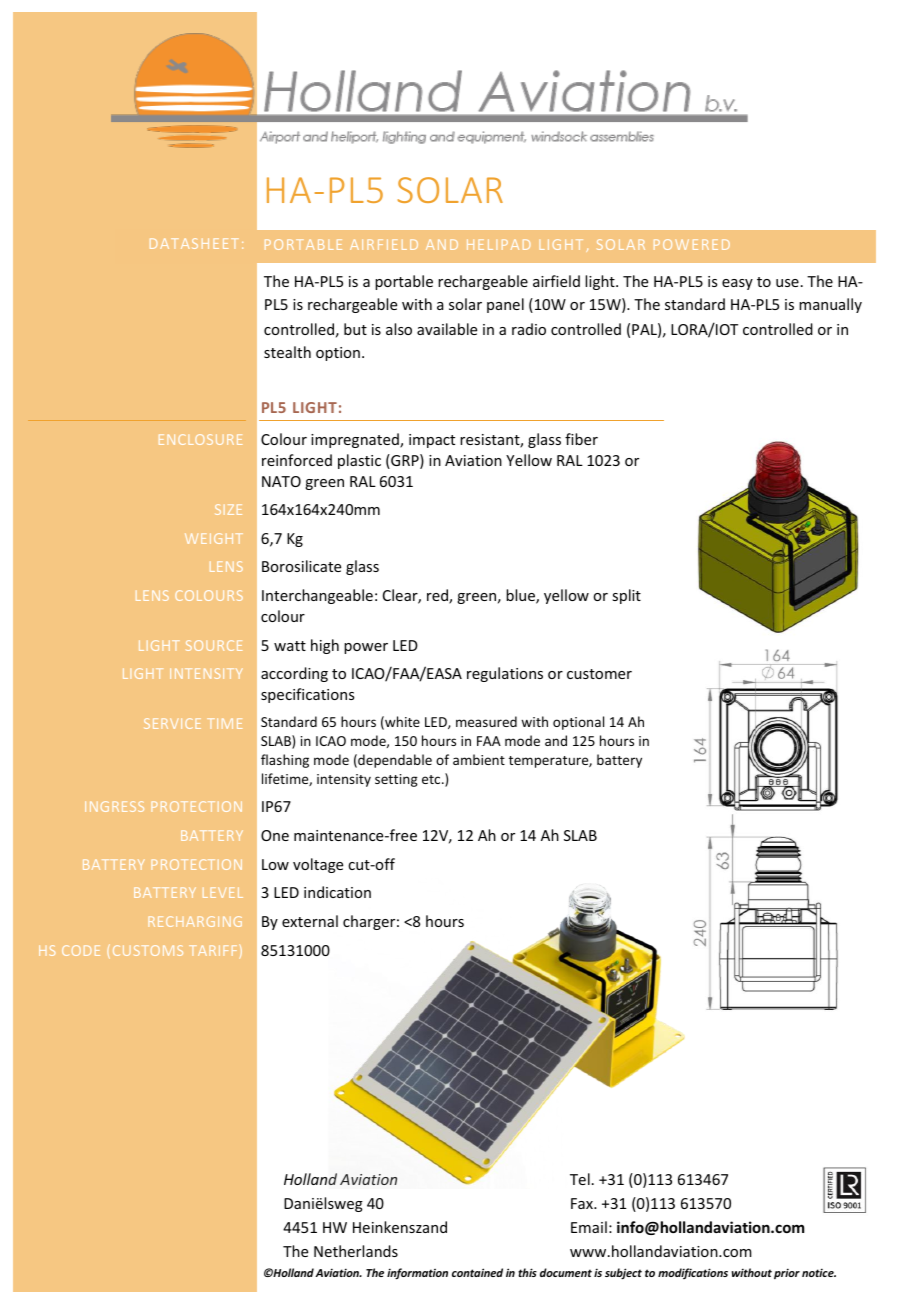  I want to click on prior, so click(787, 1273).
